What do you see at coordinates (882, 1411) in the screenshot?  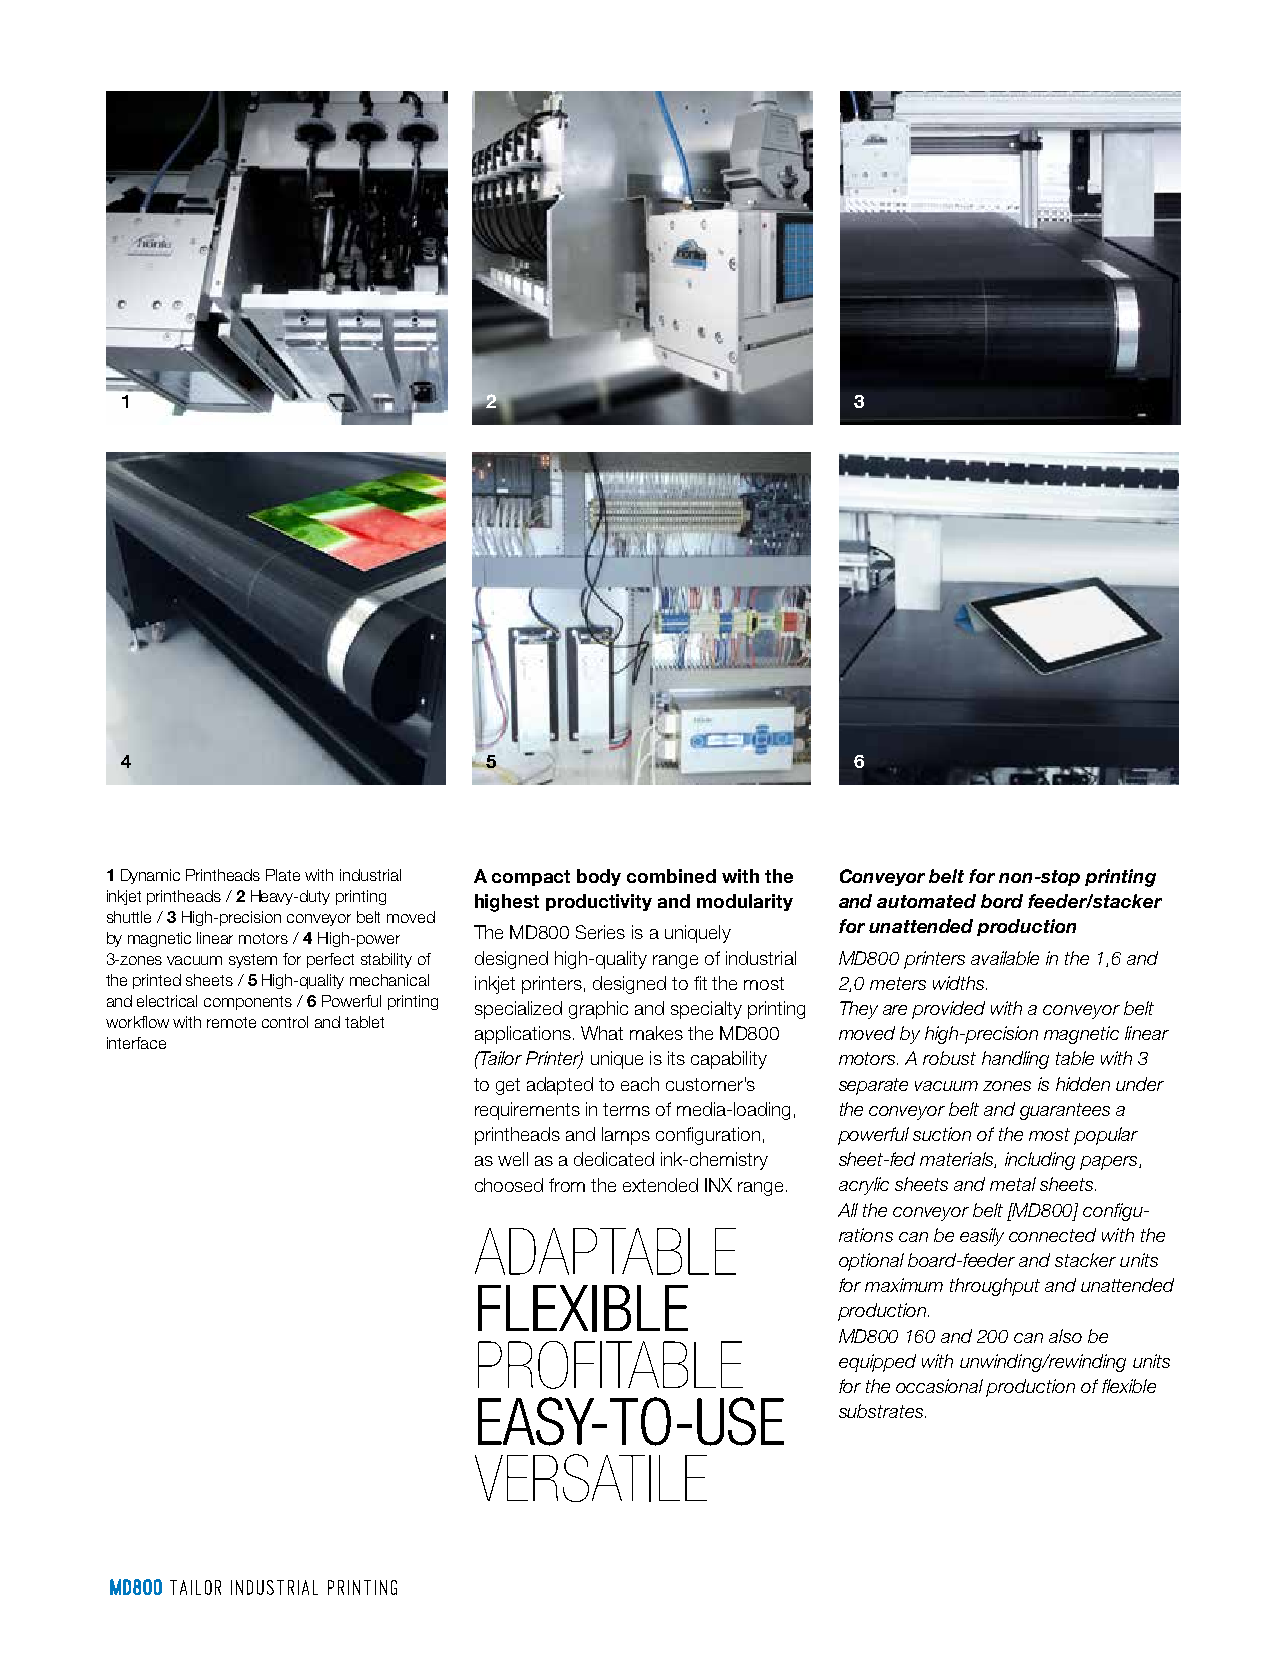 I see `substrates` at bounding box center [882, 1411].
